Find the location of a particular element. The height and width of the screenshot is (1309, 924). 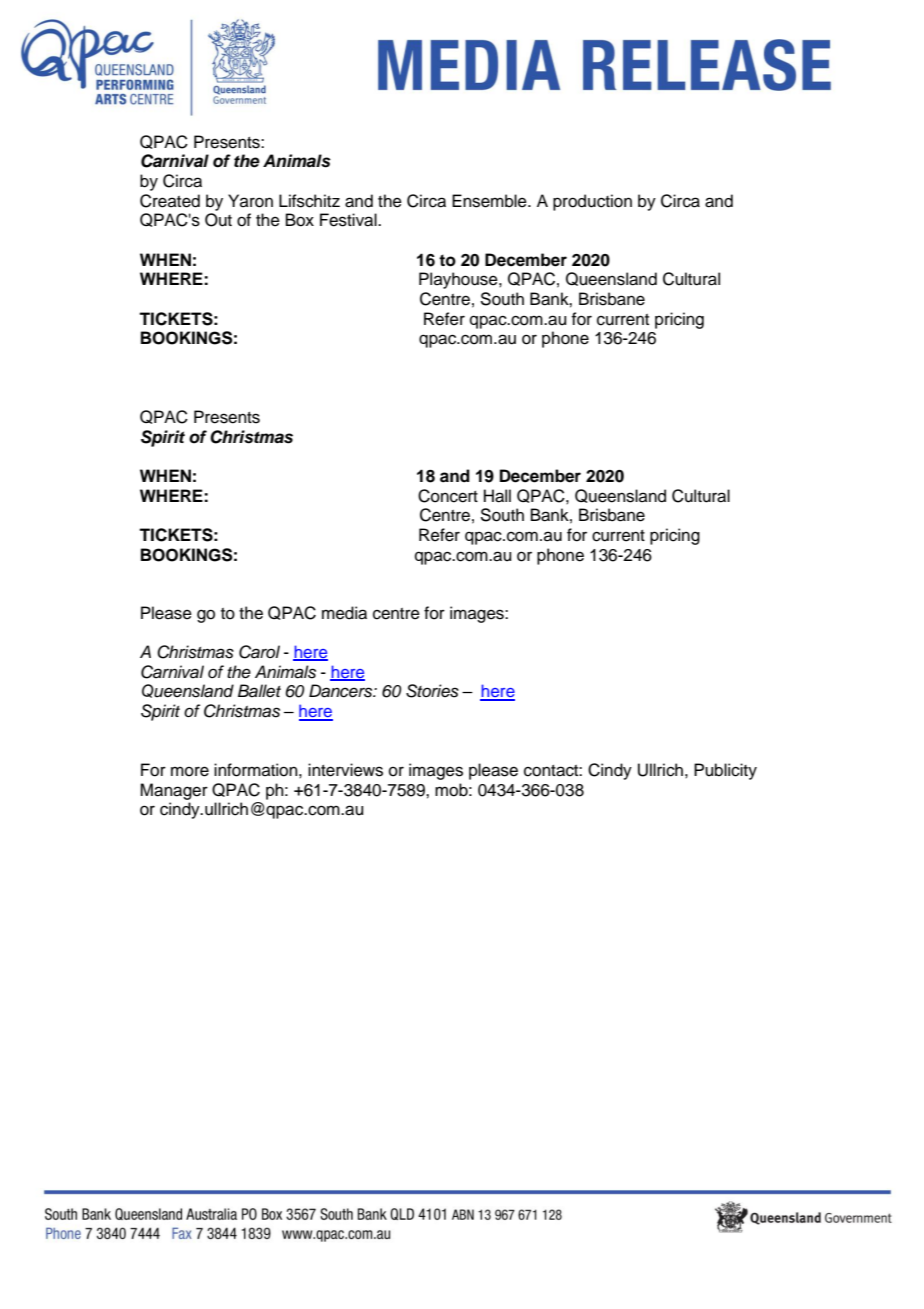

Playhouse is located at coordinates (459, 280).
